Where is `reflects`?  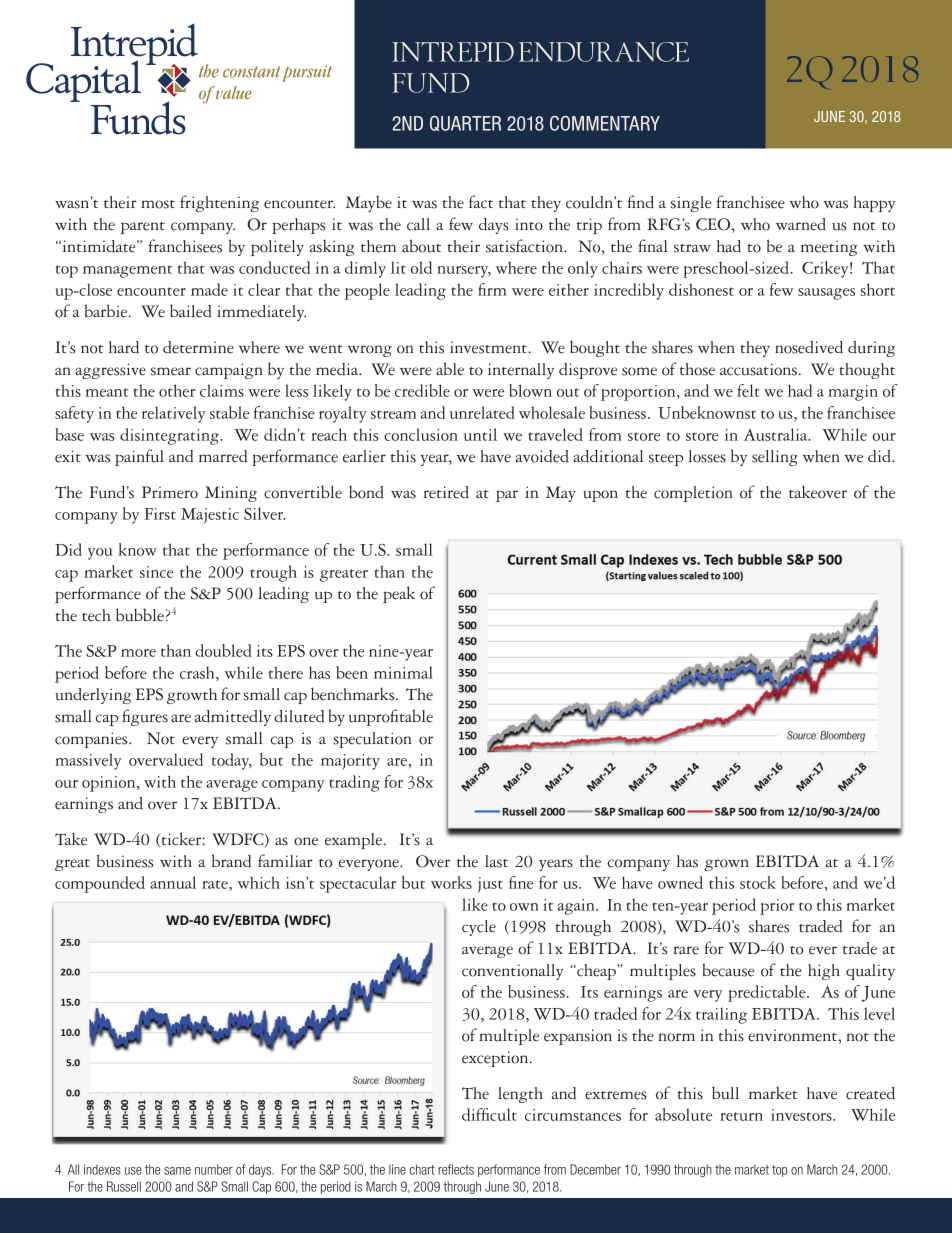 reflects is located at coordinates (456, 1169).
